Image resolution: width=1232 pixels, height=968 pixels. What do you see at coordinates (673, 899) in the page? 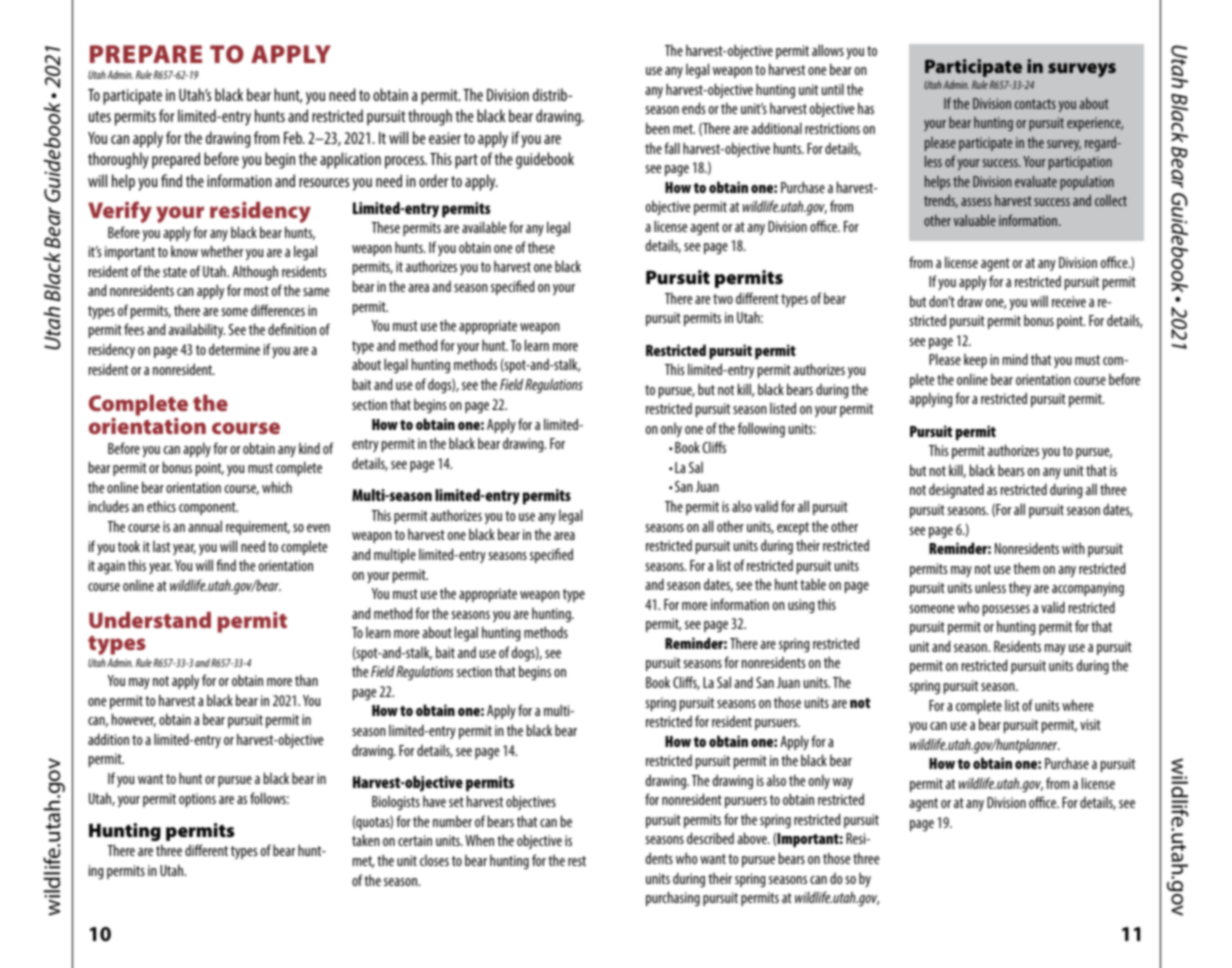
I see `purchasing` at bounding box center [673, 899].
